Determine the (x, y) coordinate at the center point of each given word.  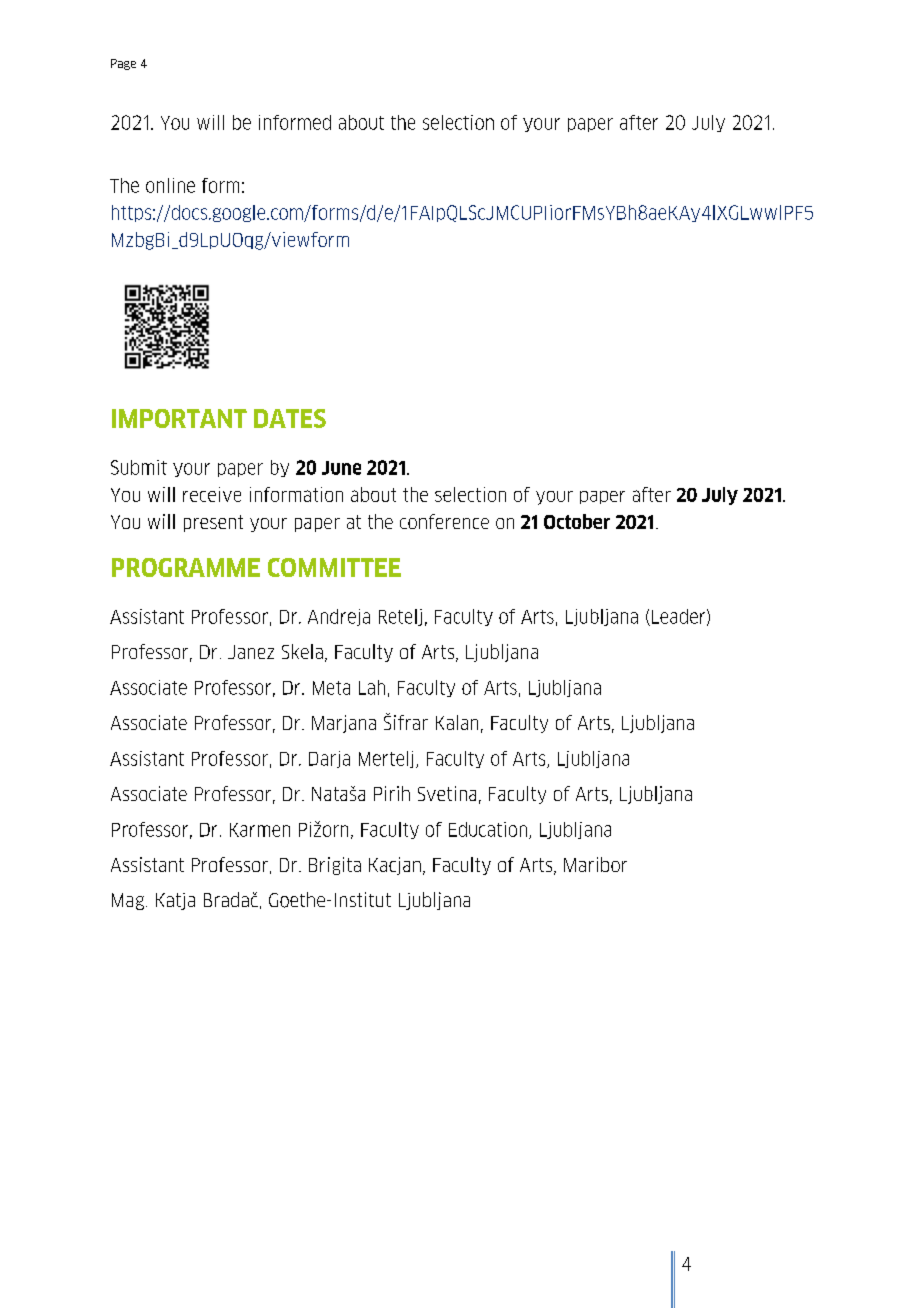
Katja (175, 901)
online (170, 185)
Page (123, 64)
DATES (290, 418)
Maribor (595, 864)
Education (488, 829)
